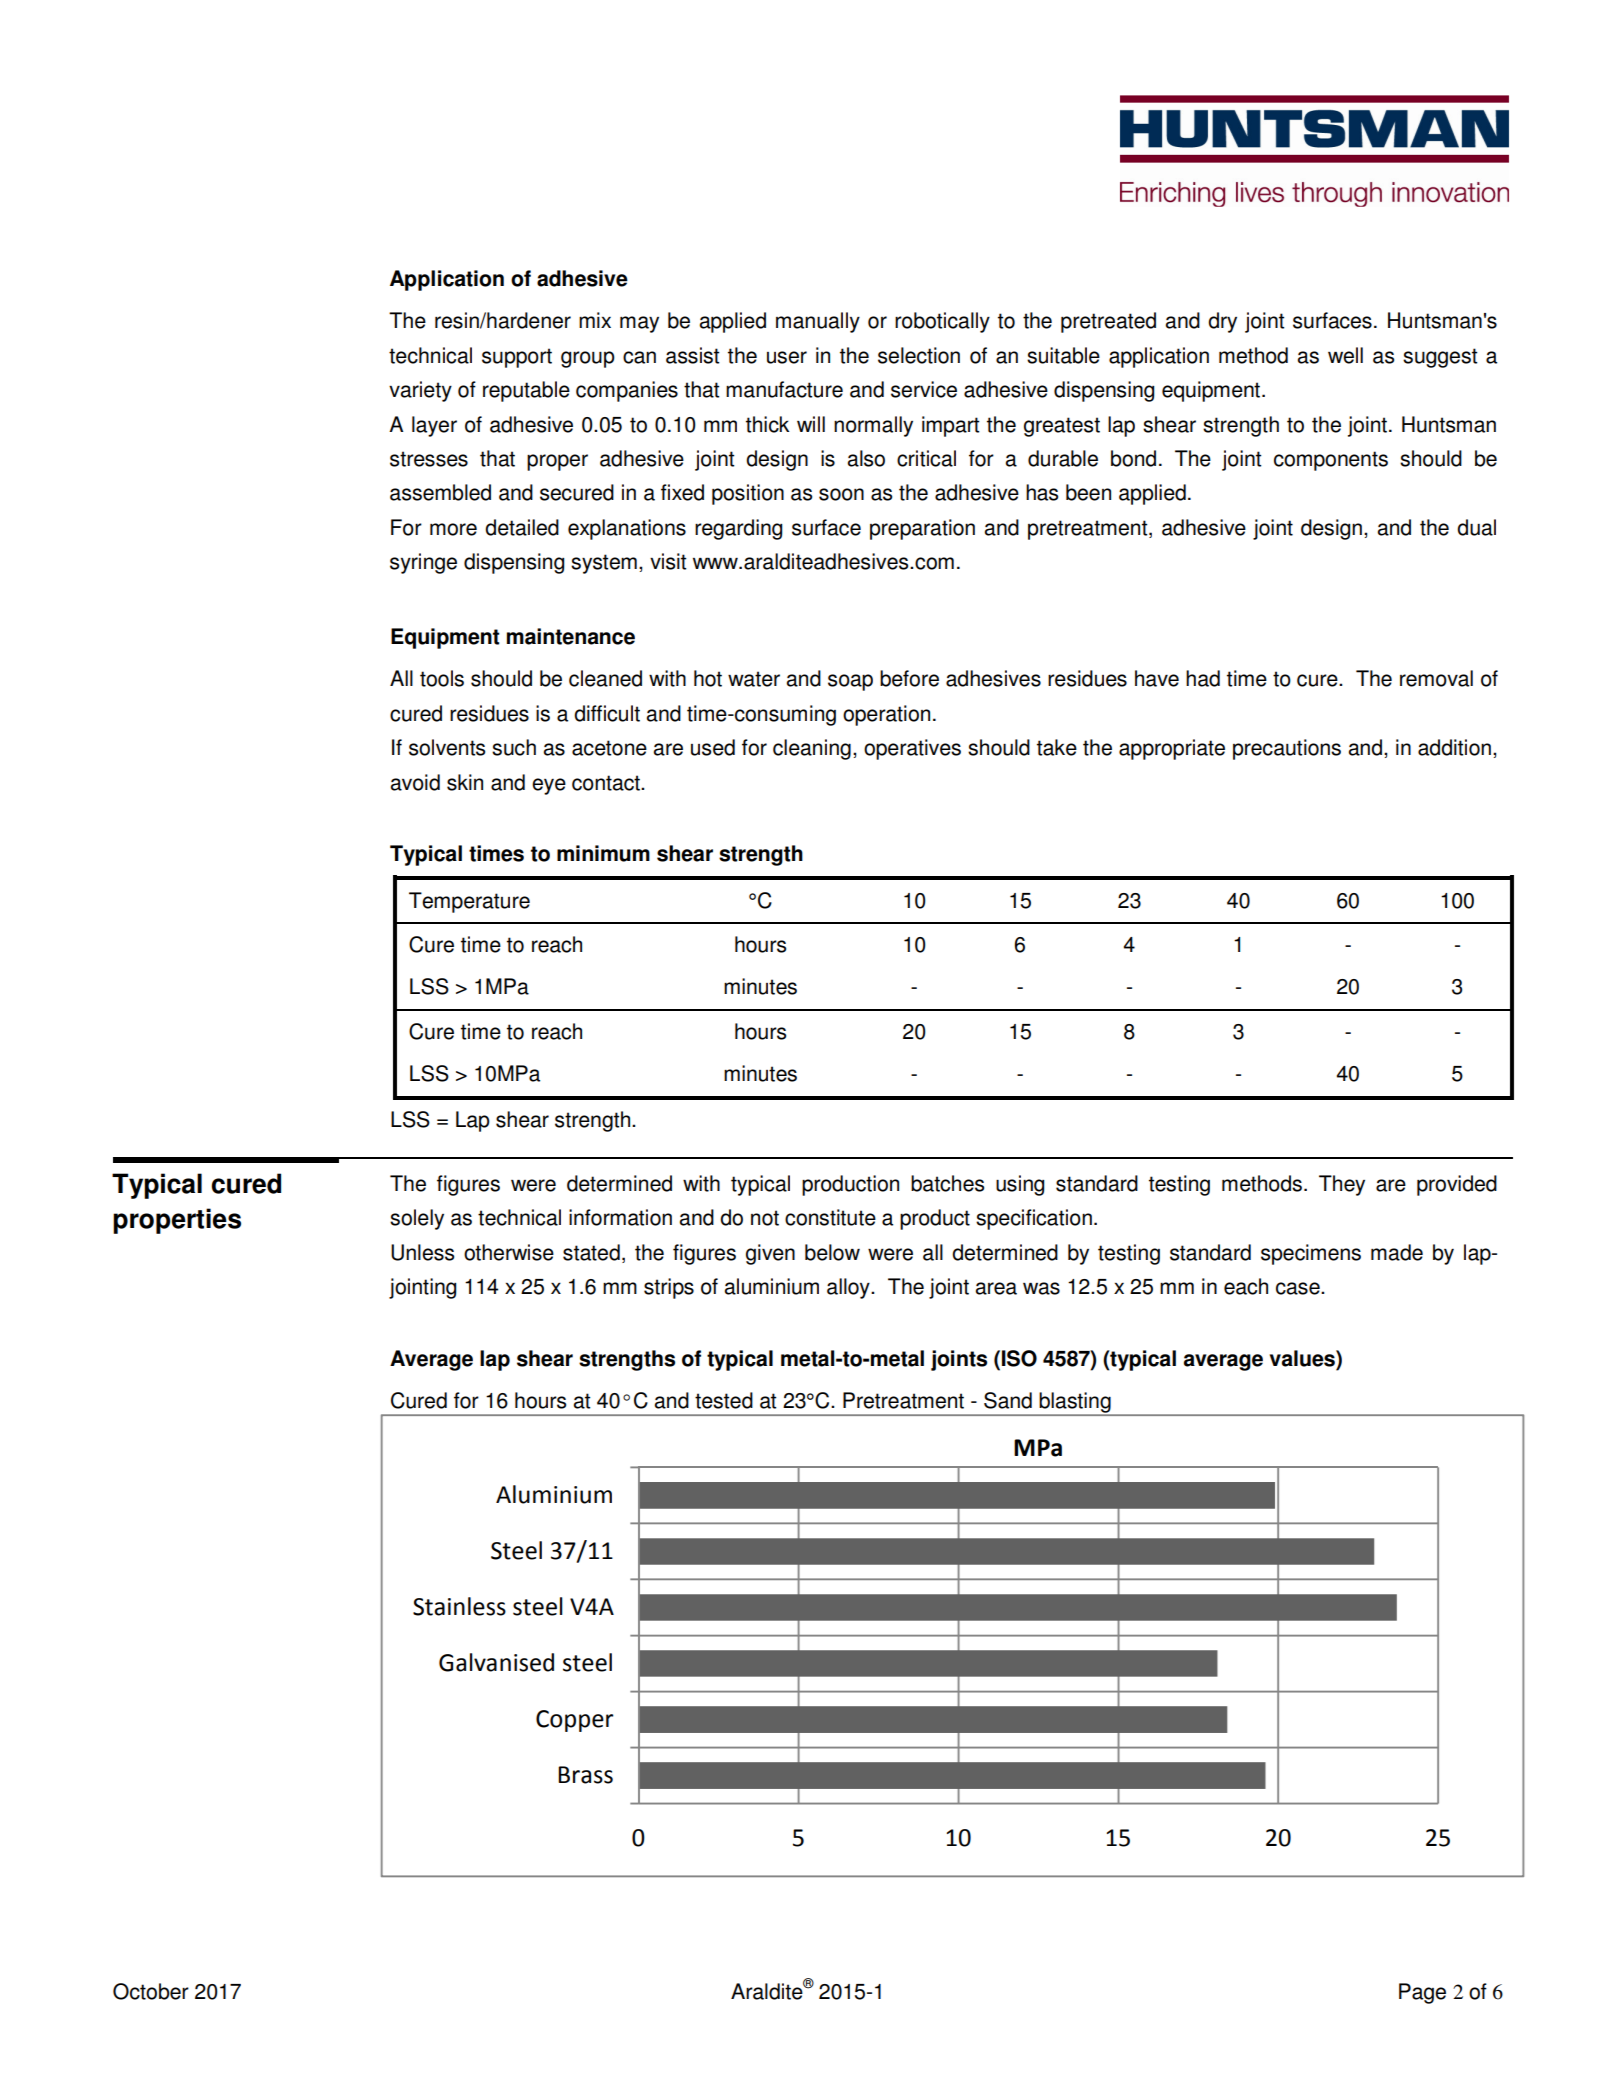 This screenshot has width=1622, height=2099. I want to click on blasting, so click(1075, 1403).
